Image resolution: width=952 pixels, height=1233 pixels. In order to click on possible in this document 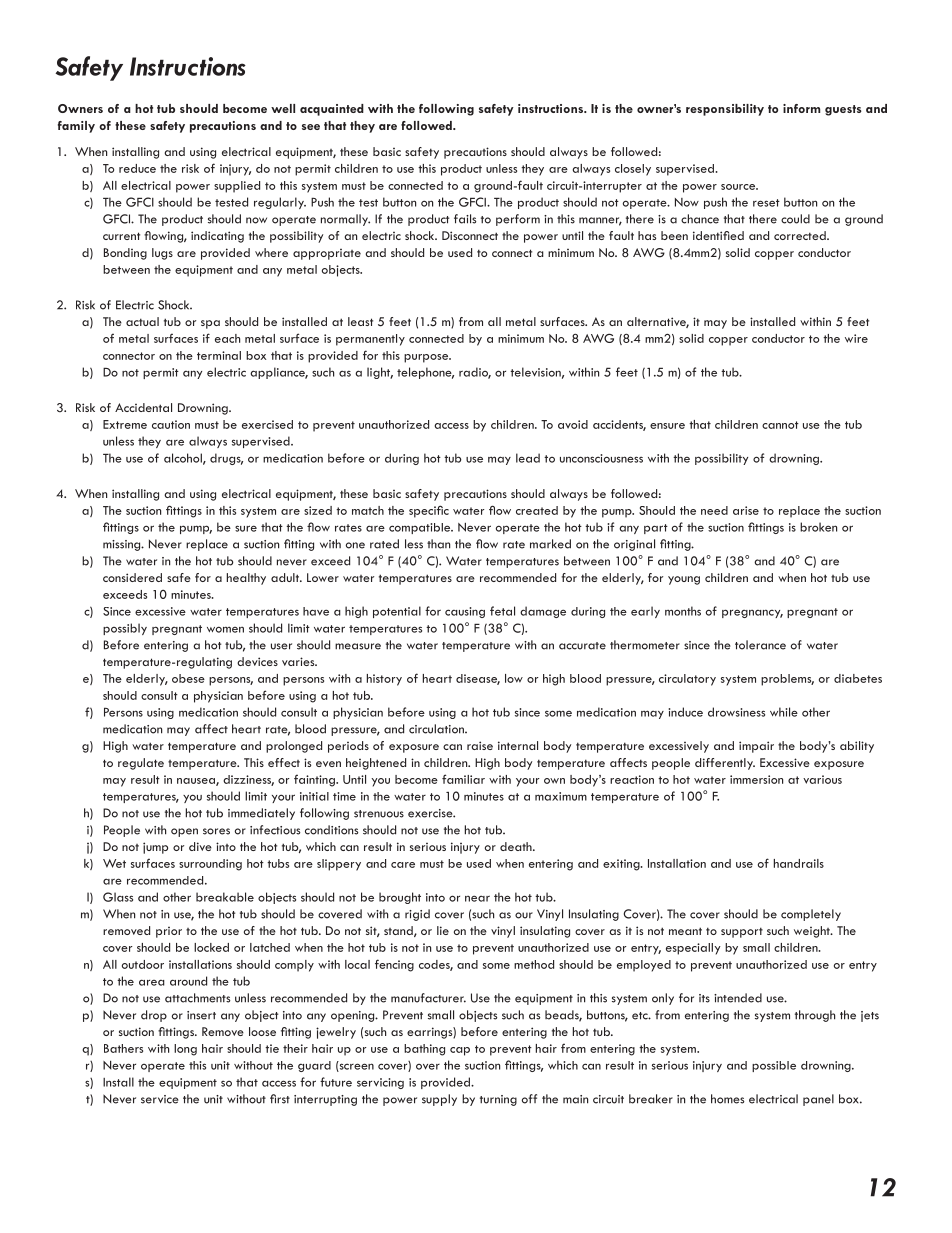, I will do `click(774, 1066)`.
